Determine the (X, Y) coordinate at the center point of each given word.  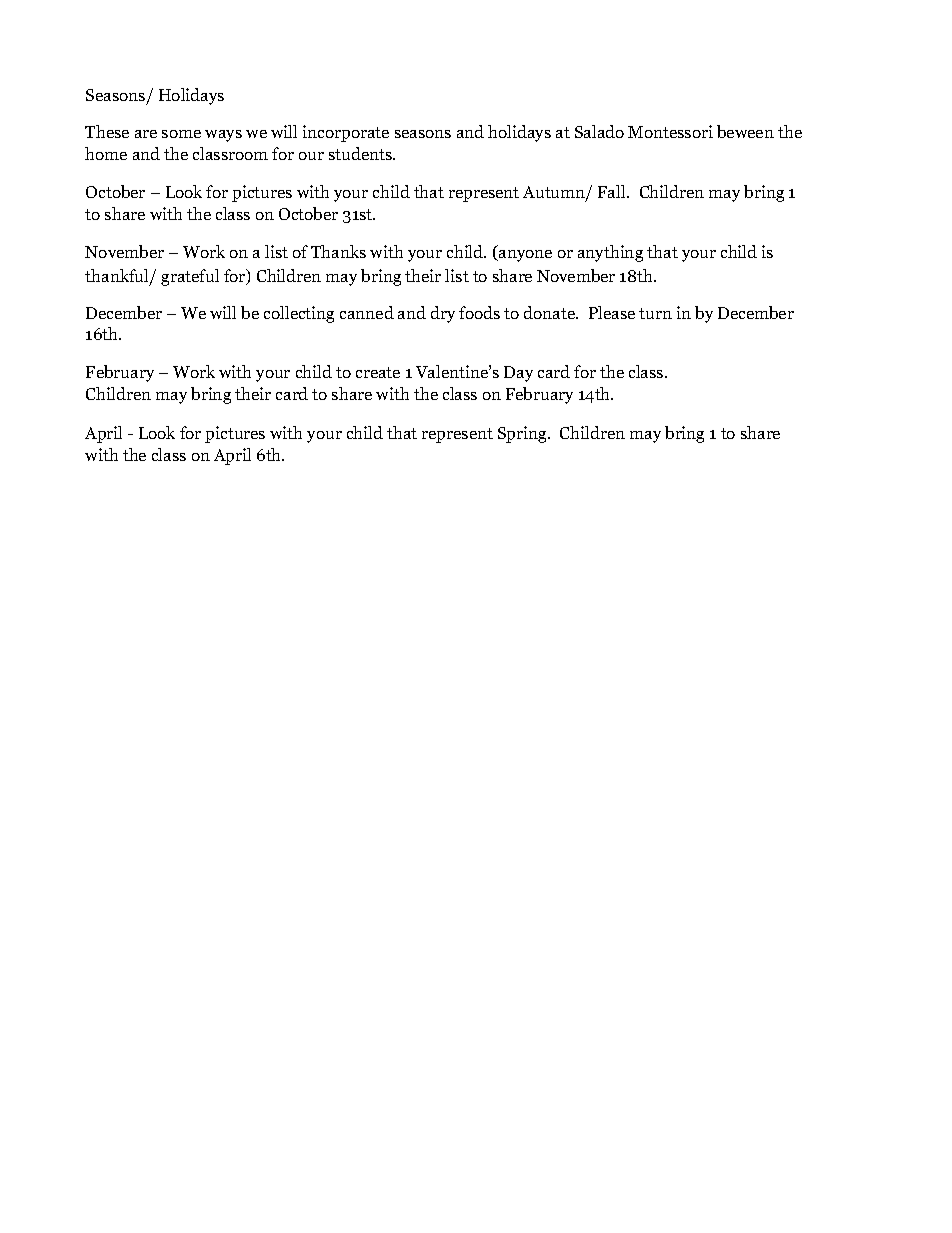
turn (655, 313)
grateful (190, 277)
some (181, 134)
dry (443, 314)
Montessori (670, 131)
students (362, 153)
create (378, 372)
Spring (523, 434)
